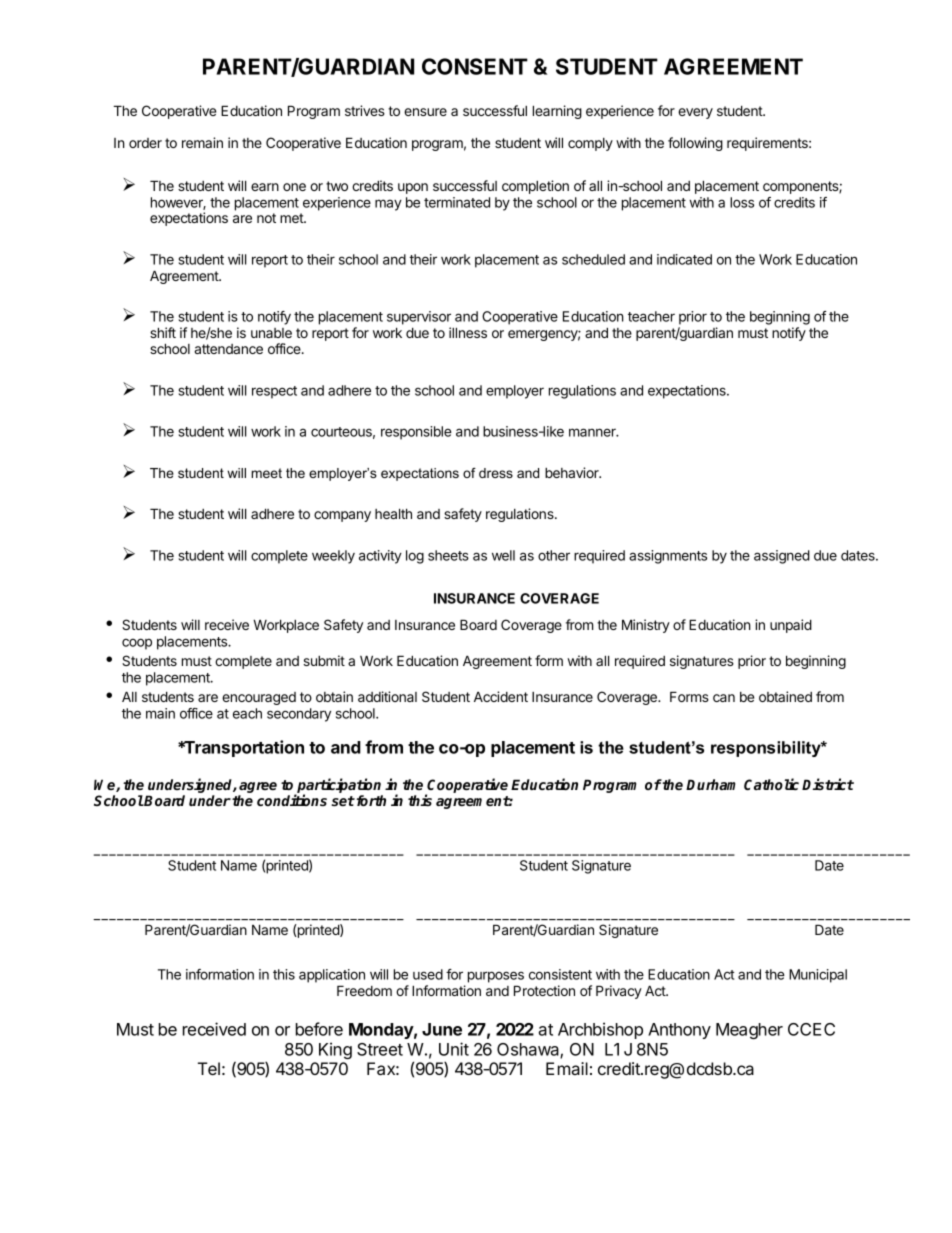  What do you see at coordinates (724, 698) in the image?
I see `can` at bounding box center [724, 698].
